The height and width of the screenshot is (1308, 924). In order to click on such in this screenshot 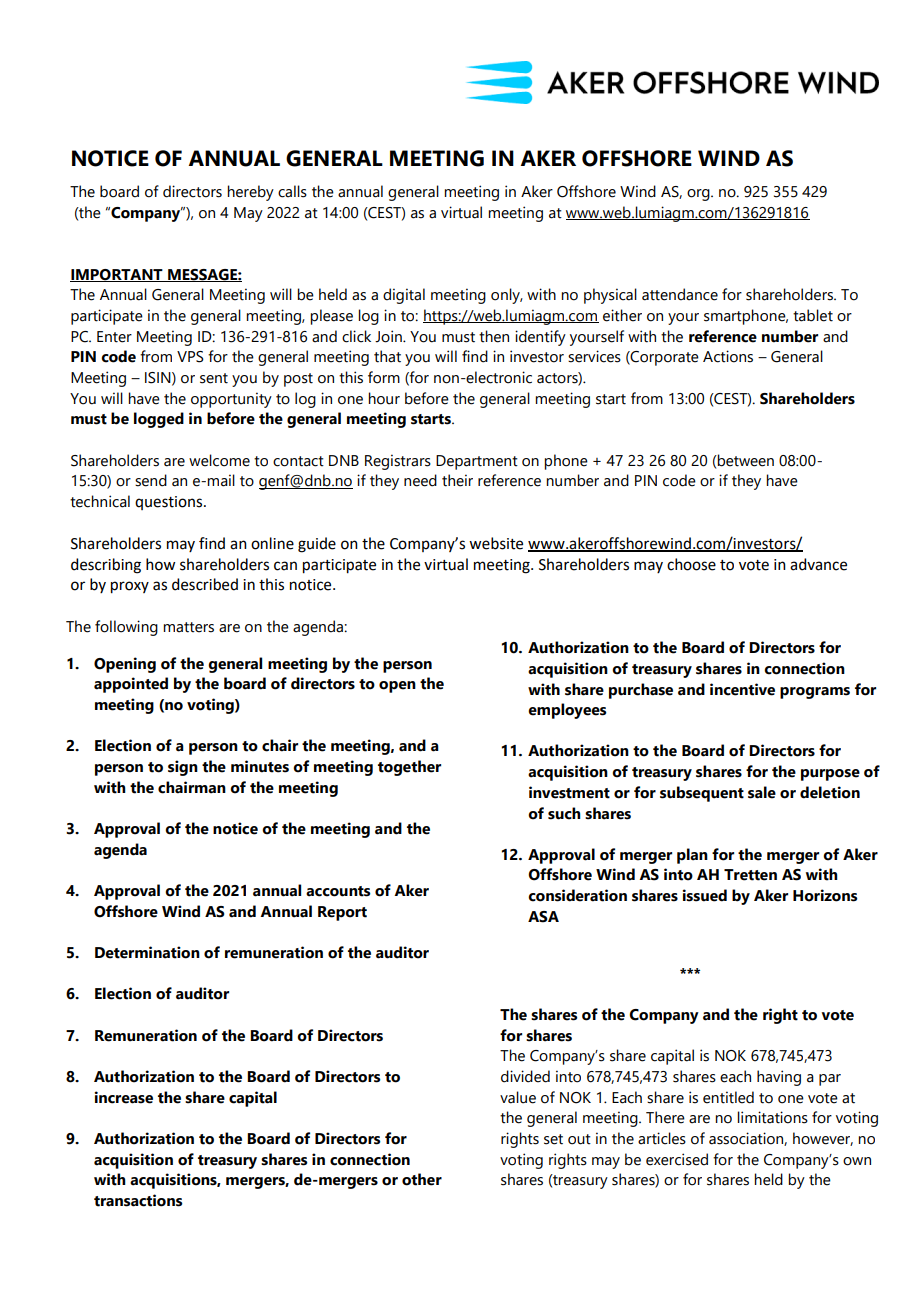, I will do `click(564, 813)`.
